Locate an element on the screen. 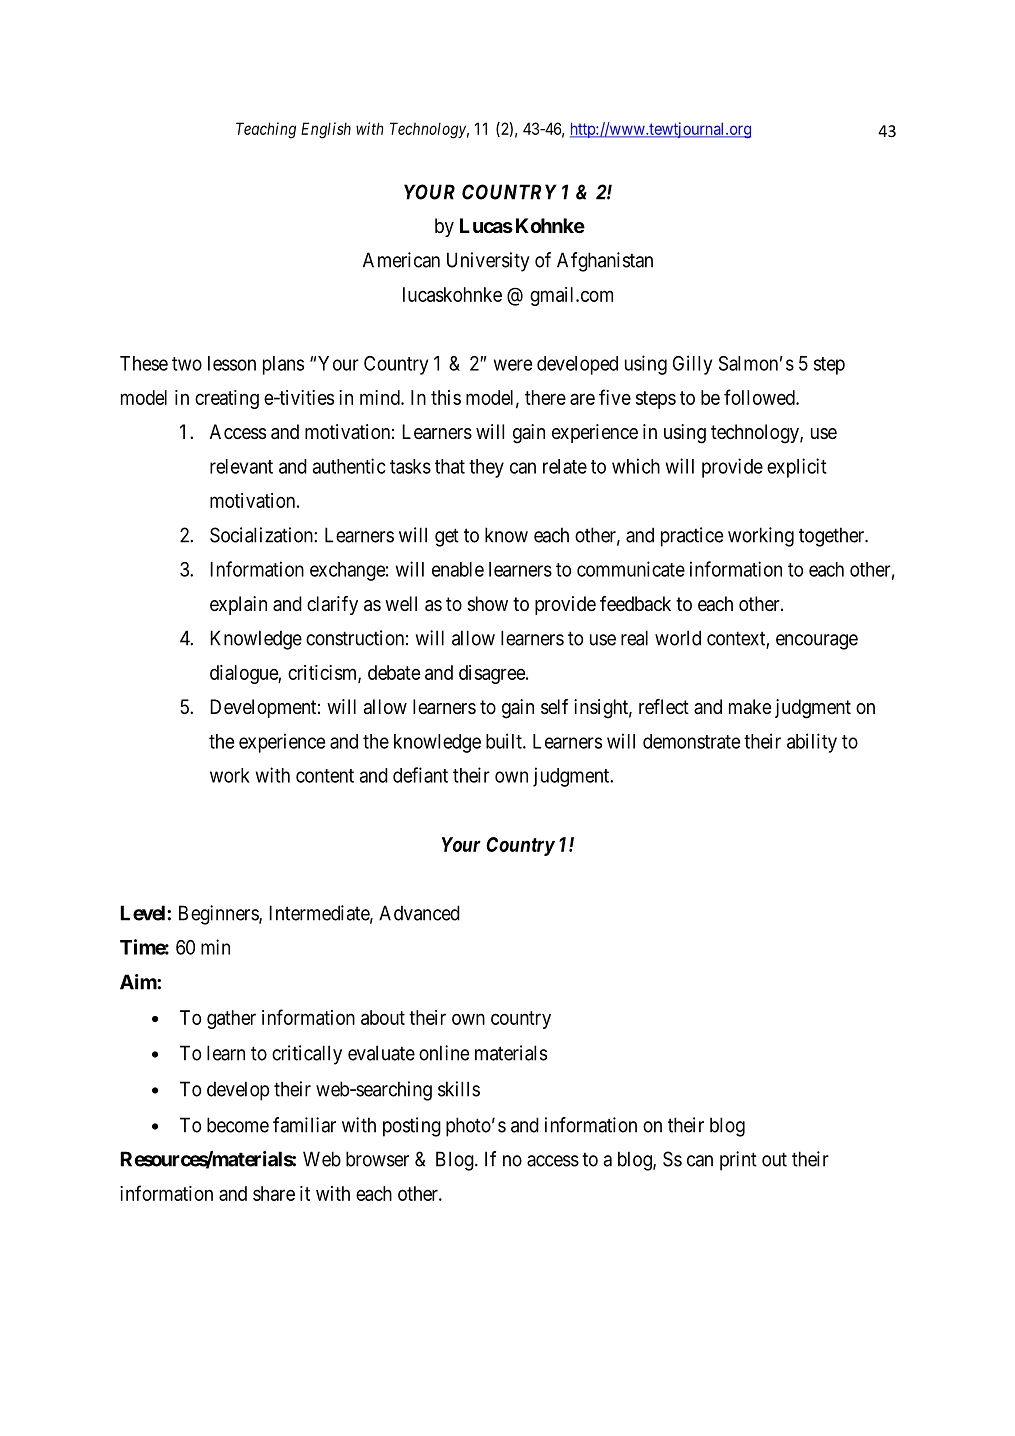 The width and height of the screenshot is (1015, 1436). creating is located at coordinates (227, 399).
